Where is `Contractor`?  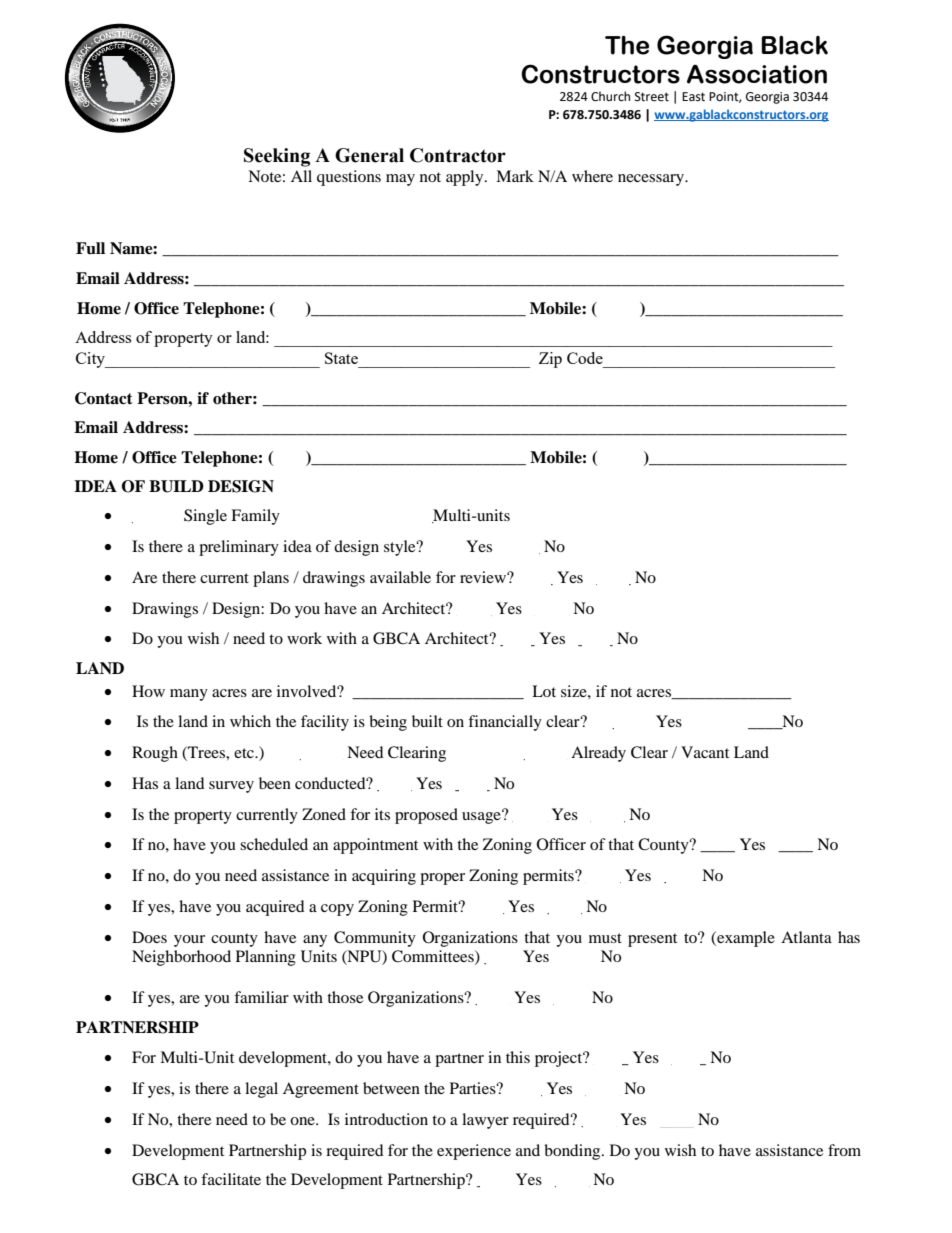 Contractor is located at coordinates (458, 155).
